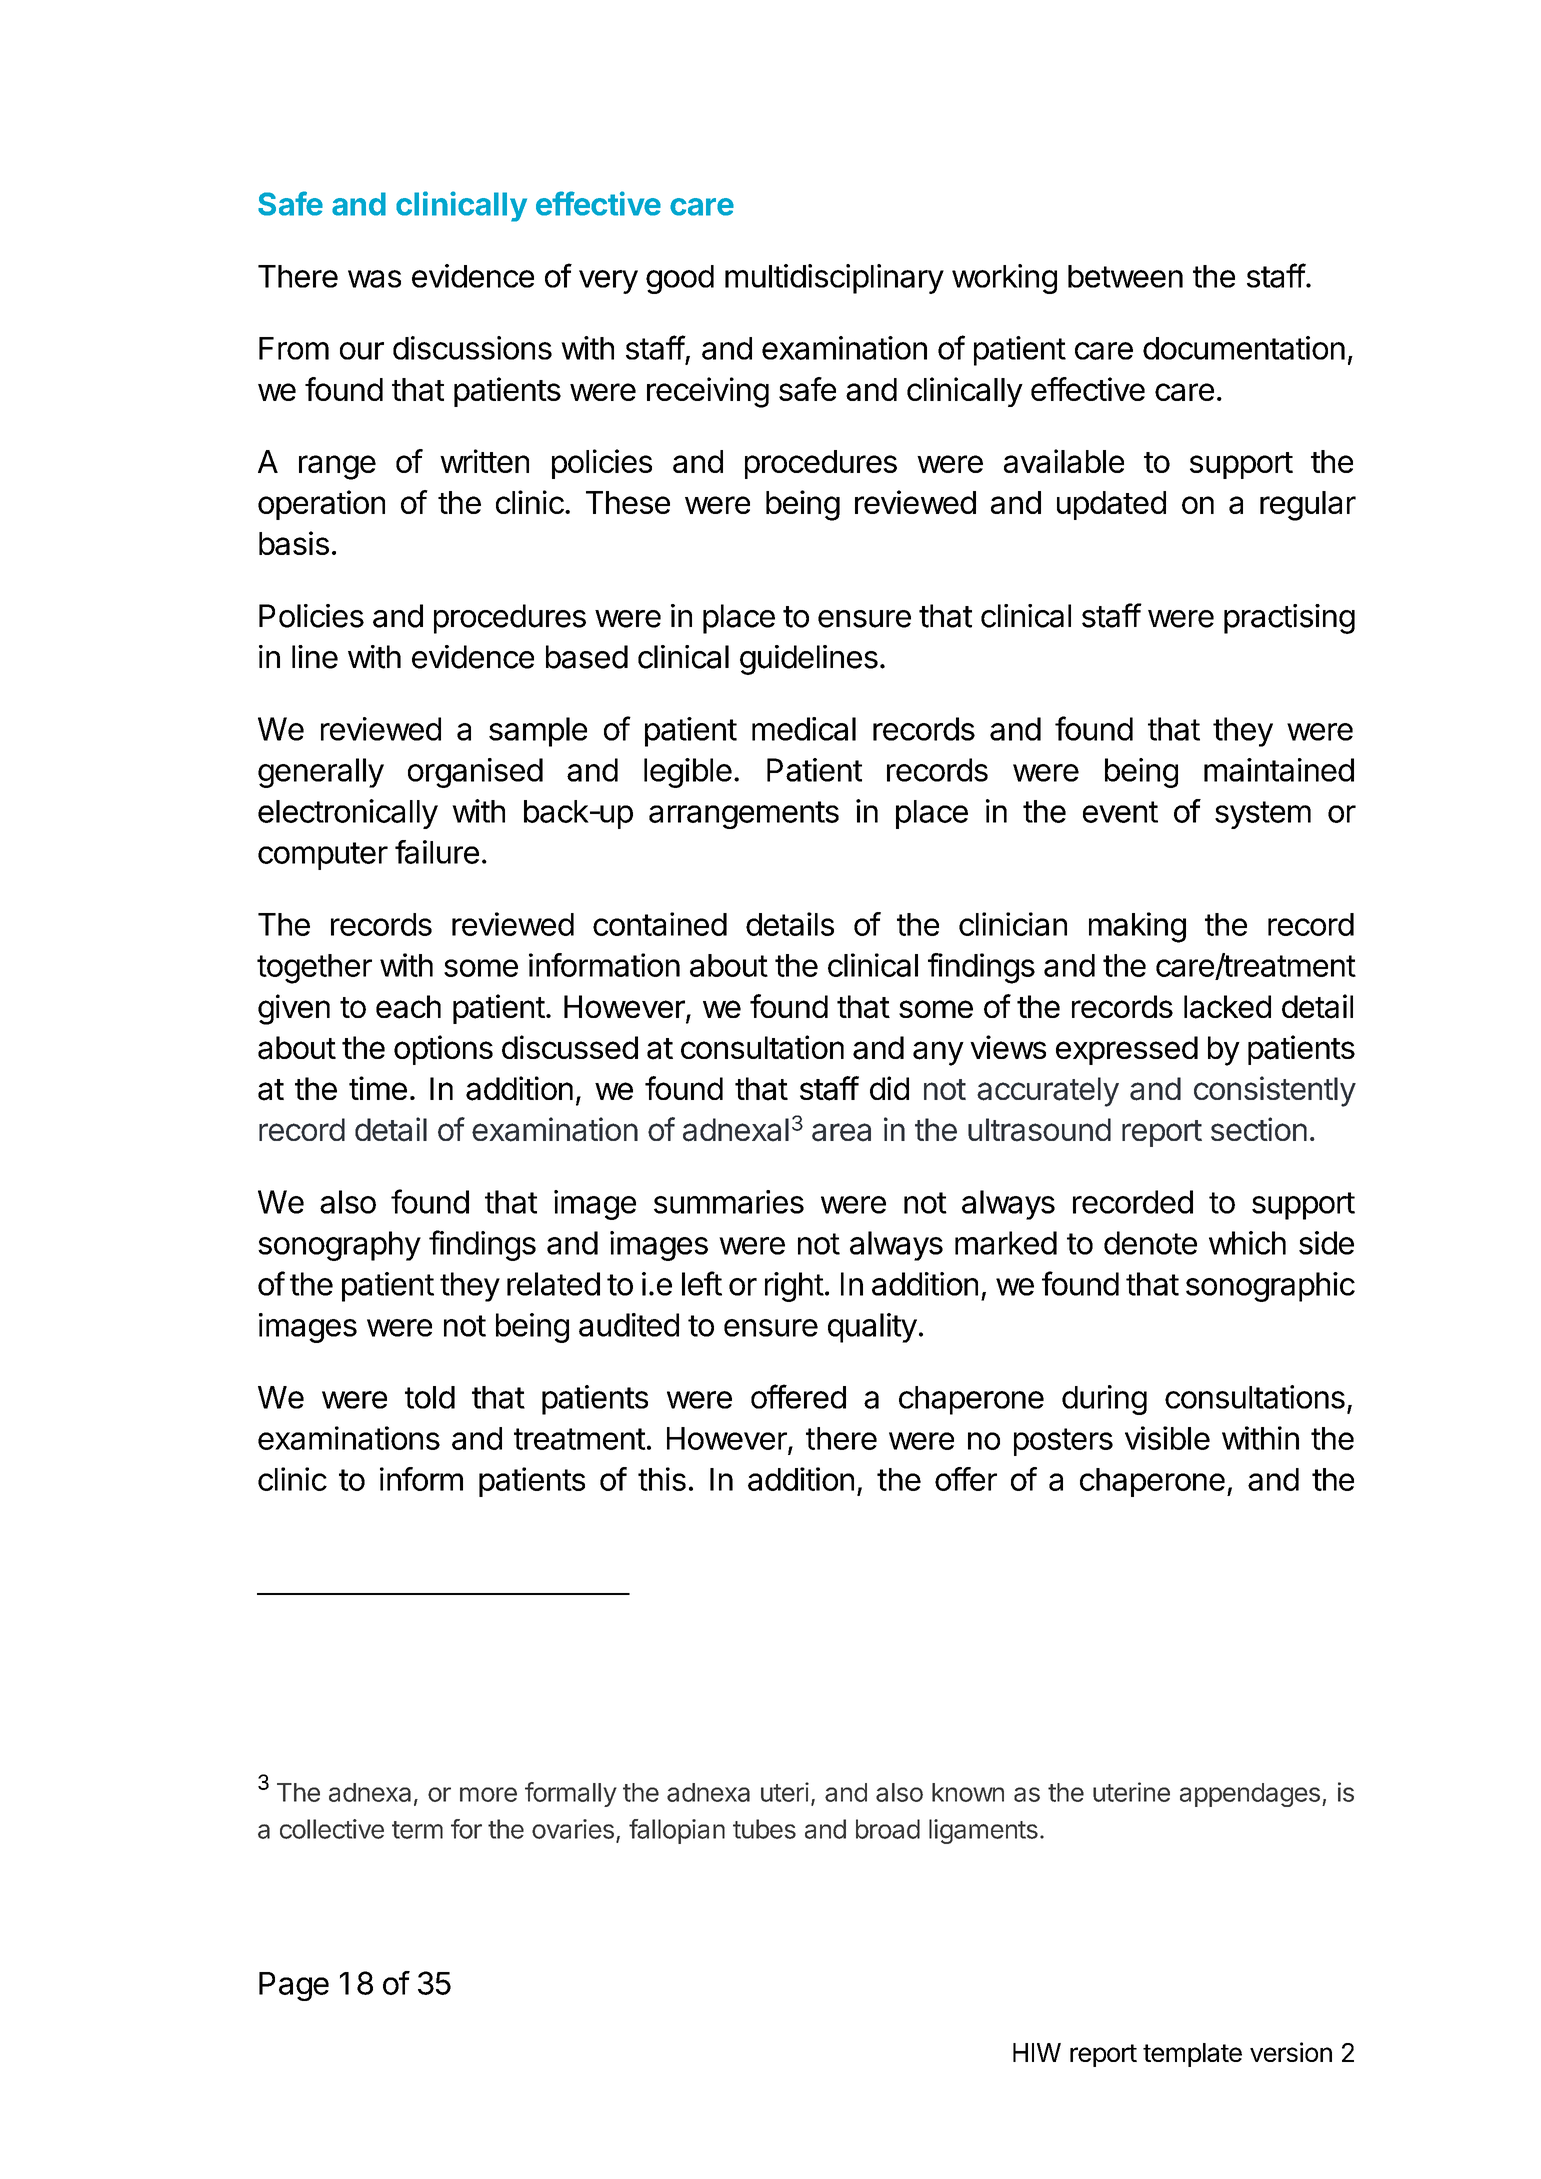 This screenshot has width=1541, height=2179. I want to click on maintained, so click(1279, 770).
